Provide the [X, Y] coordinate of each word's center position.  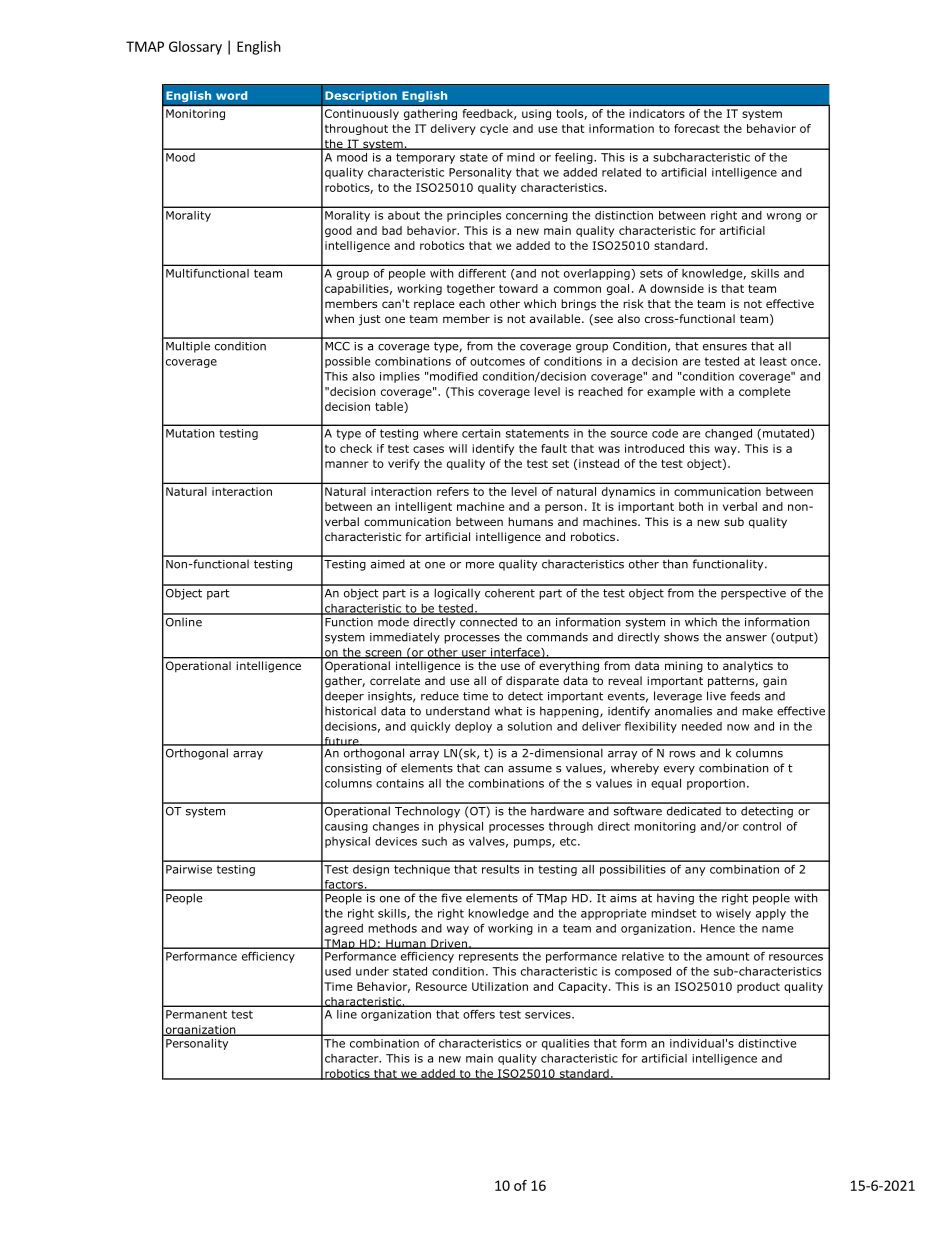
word [231, 95]
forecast [697, 128]
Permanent [196, 1014]
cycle [494, 129]
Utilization [500, 986]
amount [727, 956]
